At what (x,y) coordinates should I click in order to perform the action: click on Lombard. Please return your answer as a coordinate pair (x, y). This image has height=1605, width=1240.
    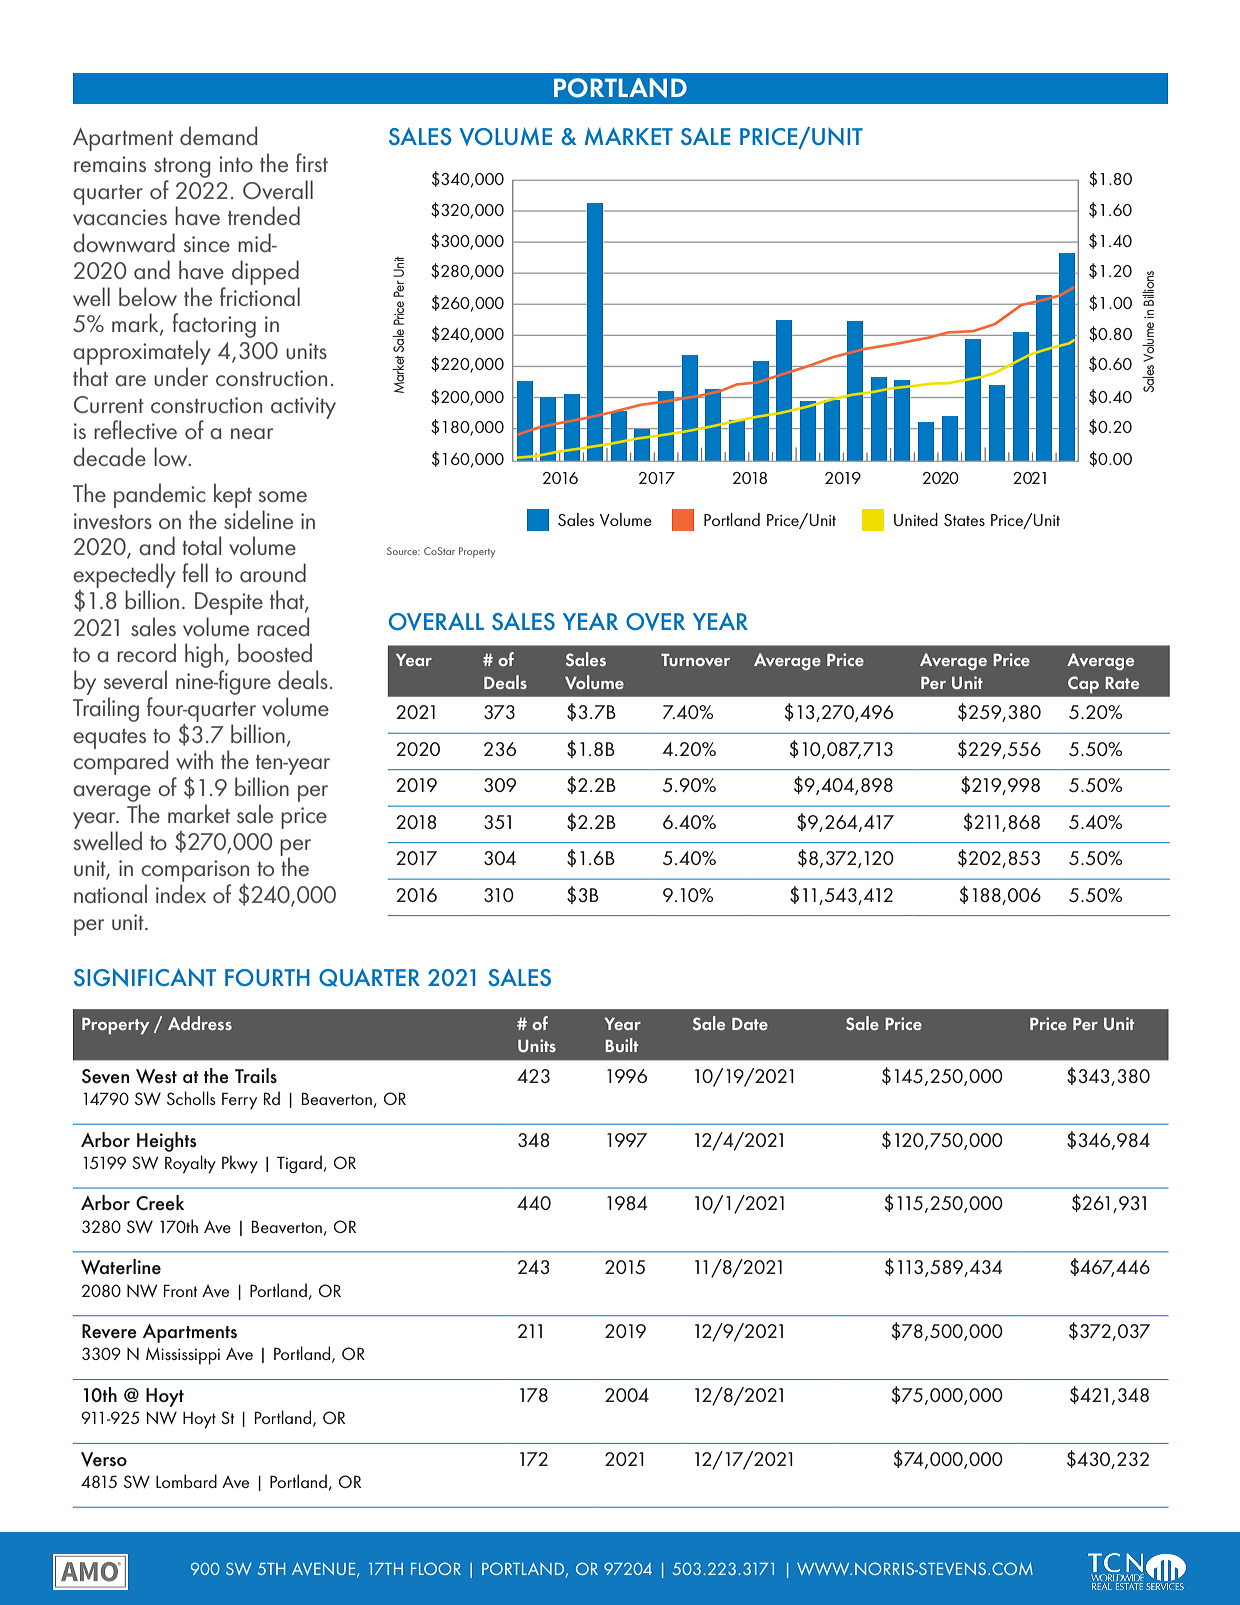
    Looking at the image, I should click on (186, 1481).
